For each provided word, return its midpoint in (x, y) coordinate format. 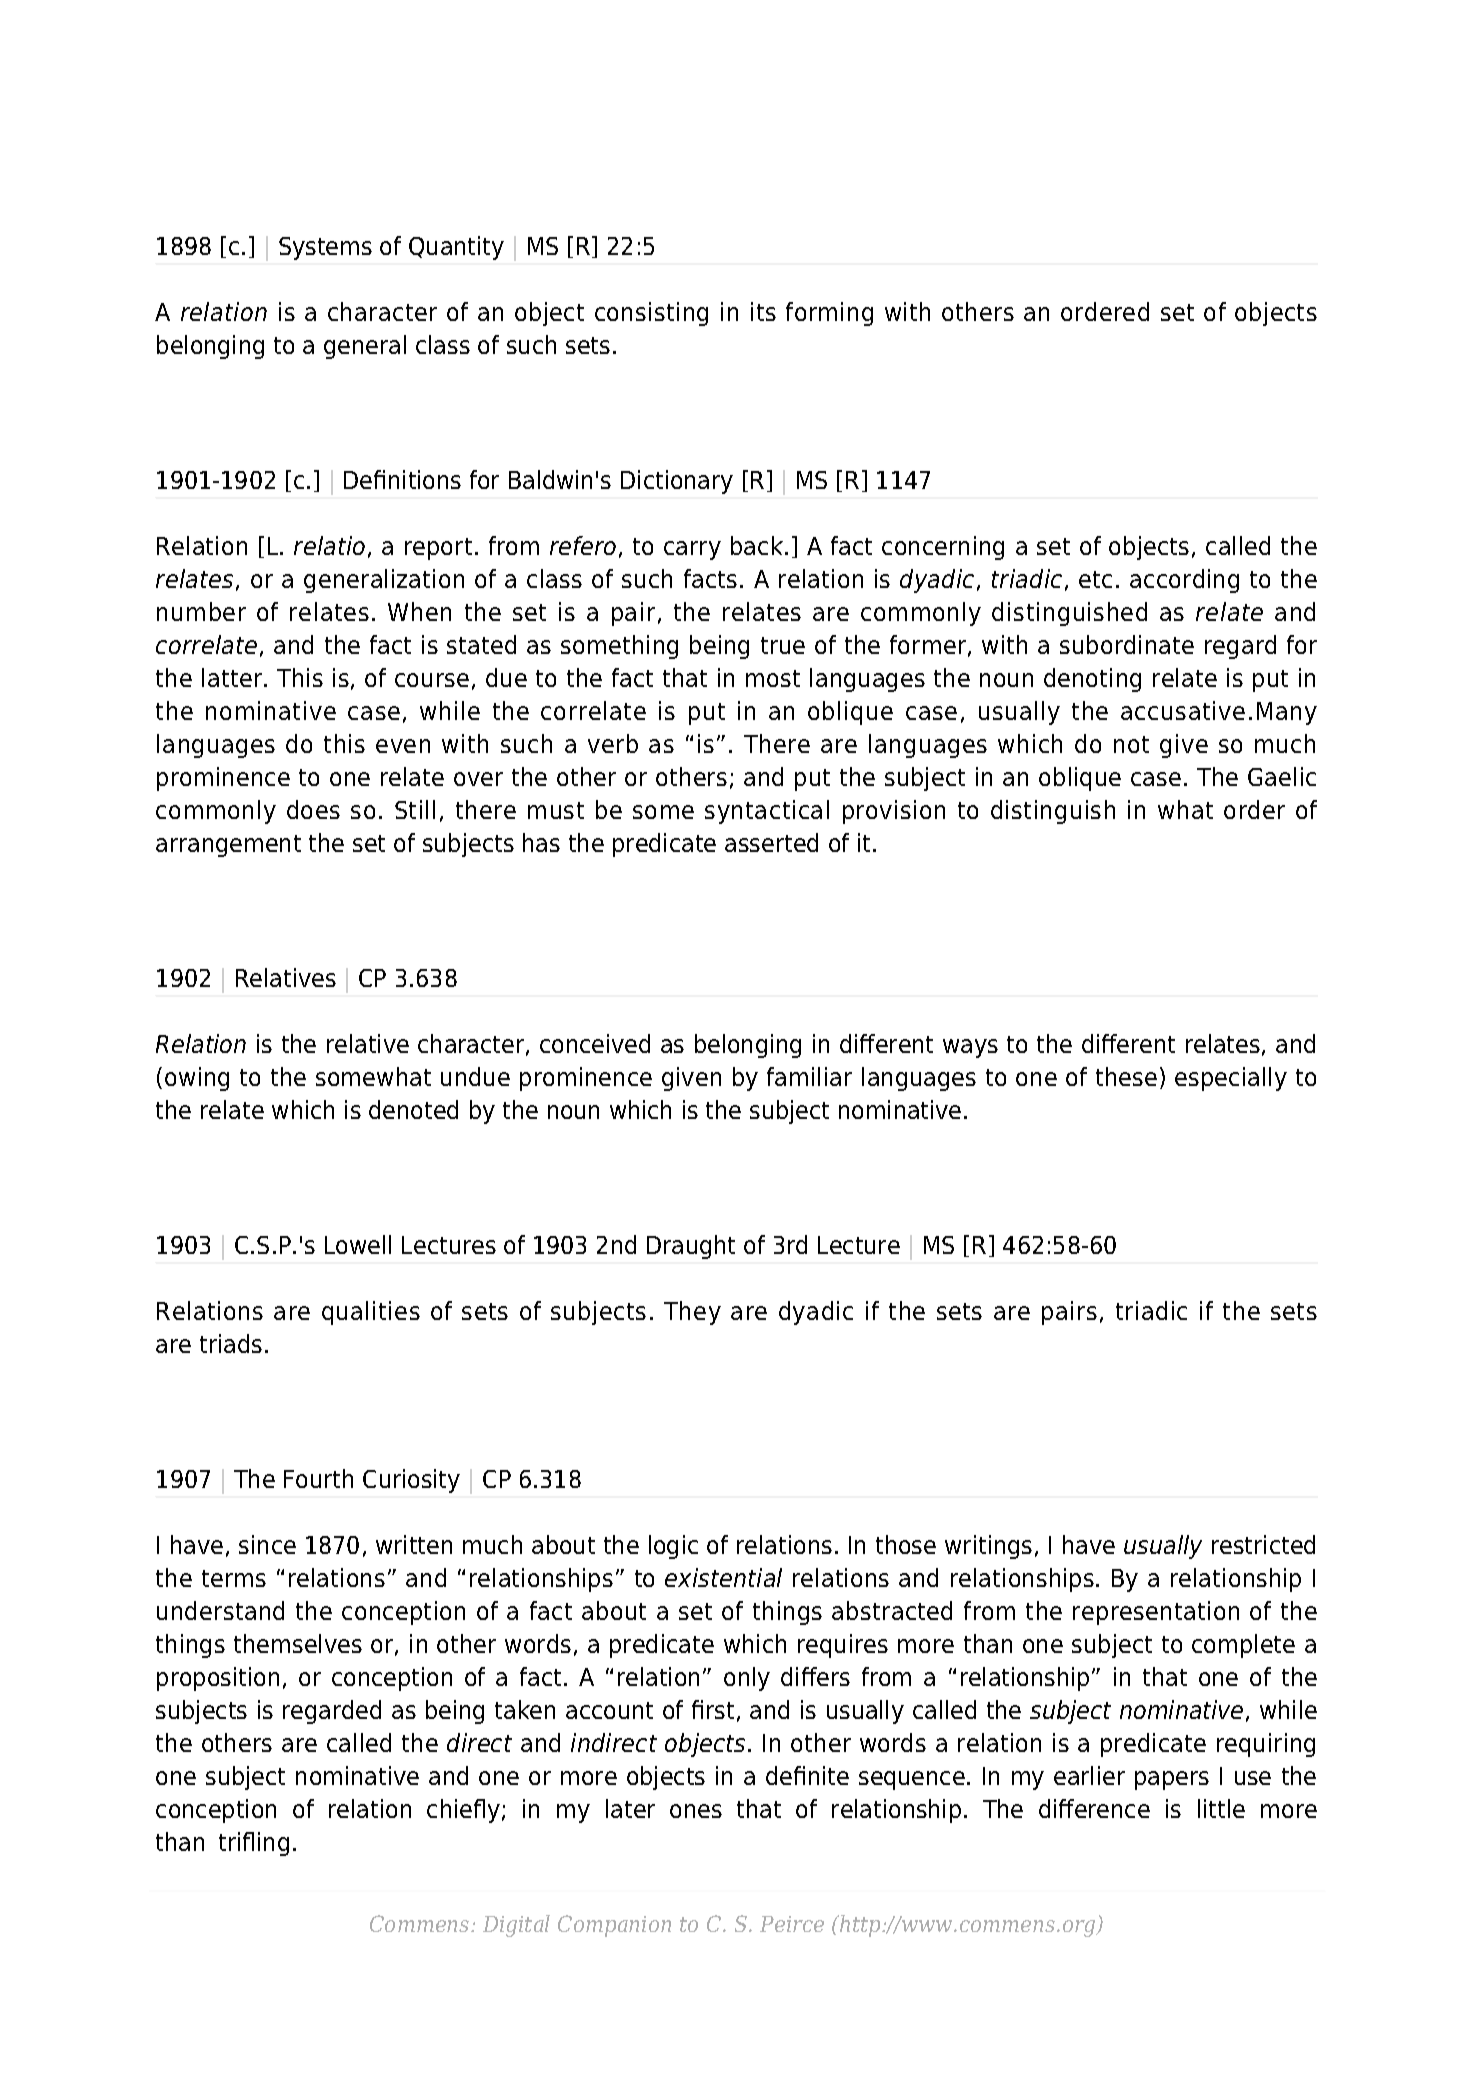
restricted (1263, 1544)
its (763, 311)
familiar (809, 1076)
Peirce (792, 1924)
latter (233, 677)
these (1126, 1076)
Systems (325, 248)
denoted (413, 1109)
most (773, 678)
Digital (516, 1926)
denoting (1092, 680)
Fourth (318, 1478)
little (1221, 1808)
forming (829, 314)
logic (673, 1547)
